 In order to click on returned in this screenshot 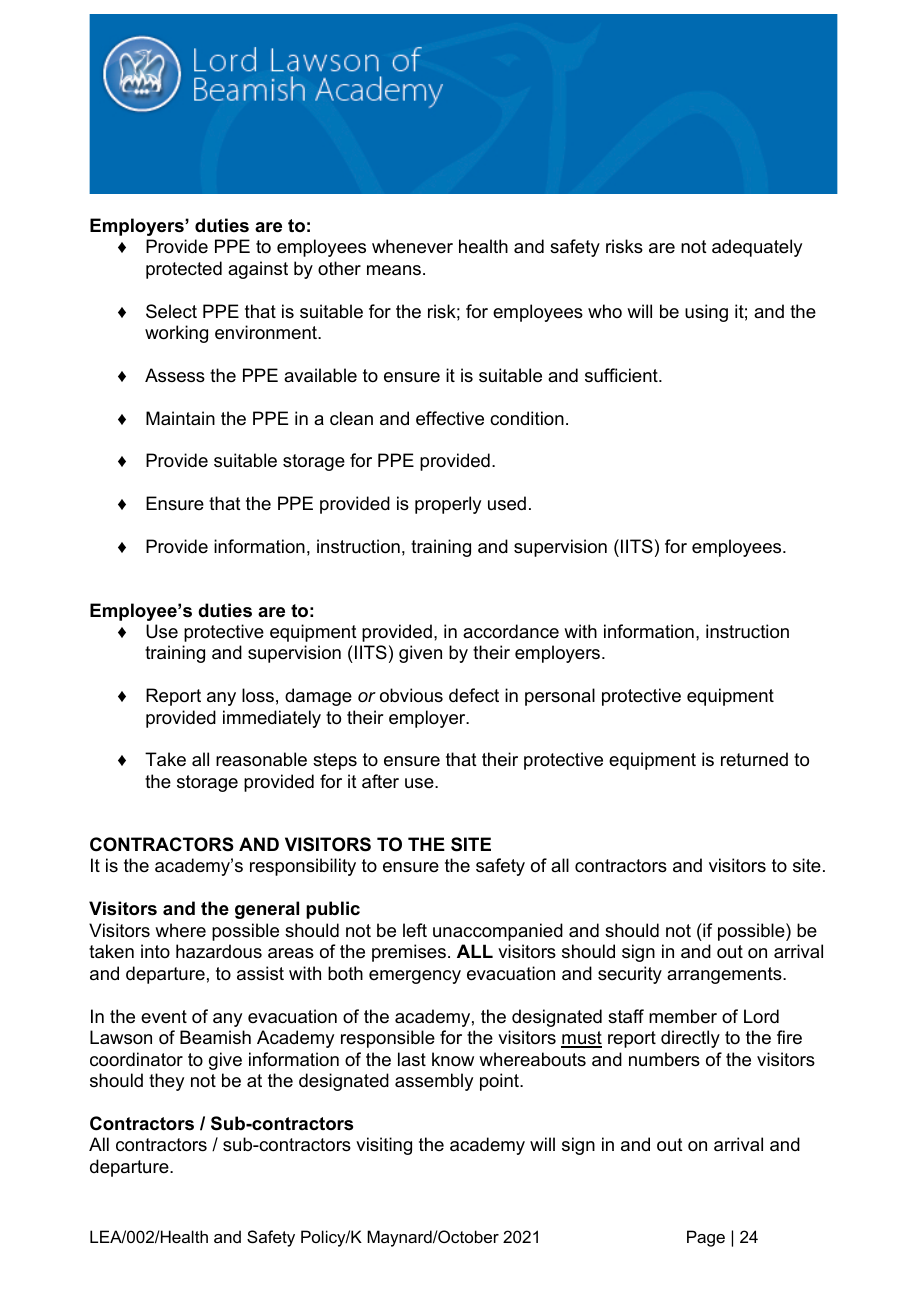, I will do `click(754, 759)`.
